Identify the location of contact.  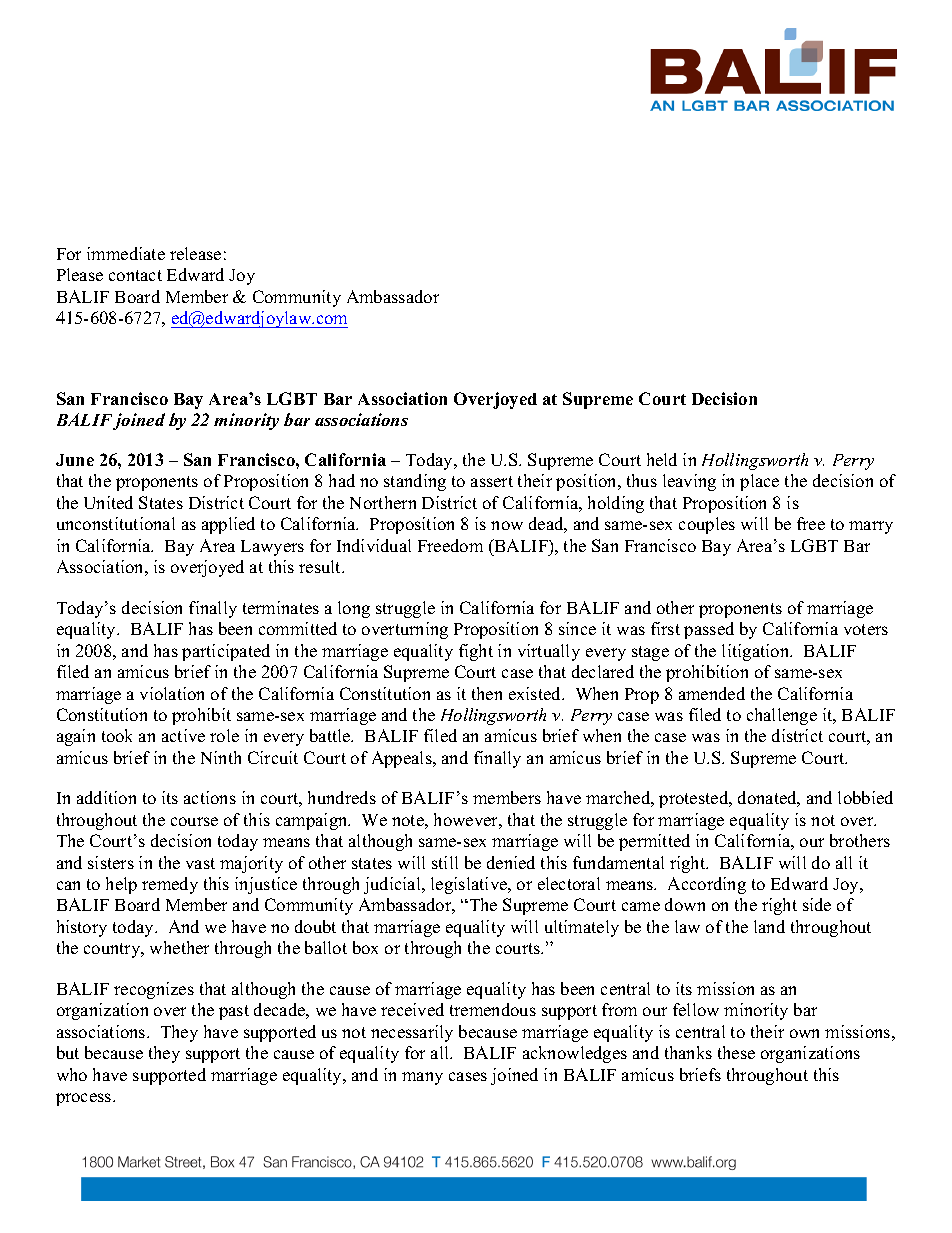
(135, 275).
